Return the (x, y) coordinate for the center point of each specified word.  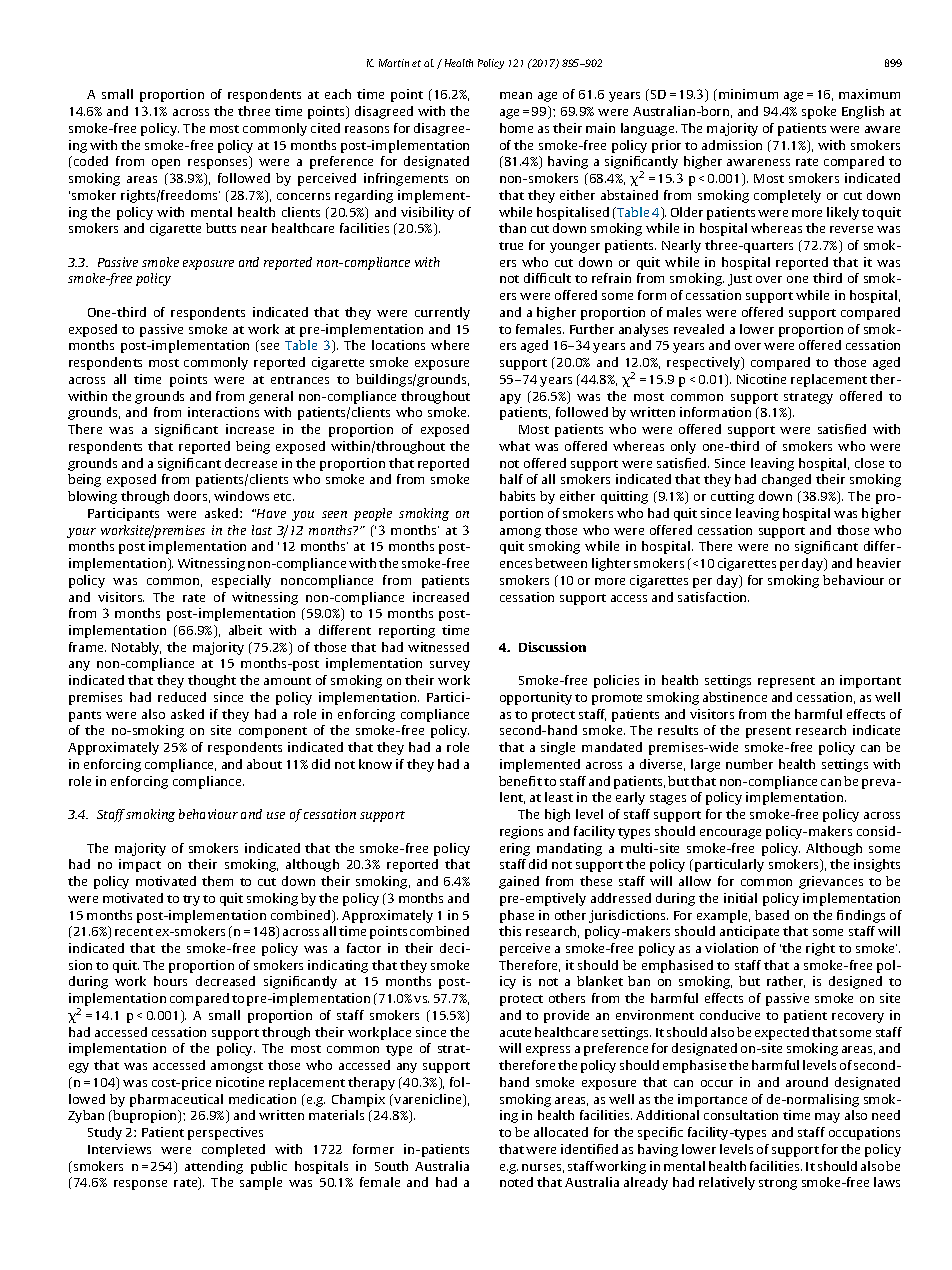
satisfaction (713, 597)
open (166, 164)
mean (516, 95)
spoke (819, 112)
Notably (136, 648)
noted (516, 1182)
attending (214, 1167)
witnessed (438, 647)
